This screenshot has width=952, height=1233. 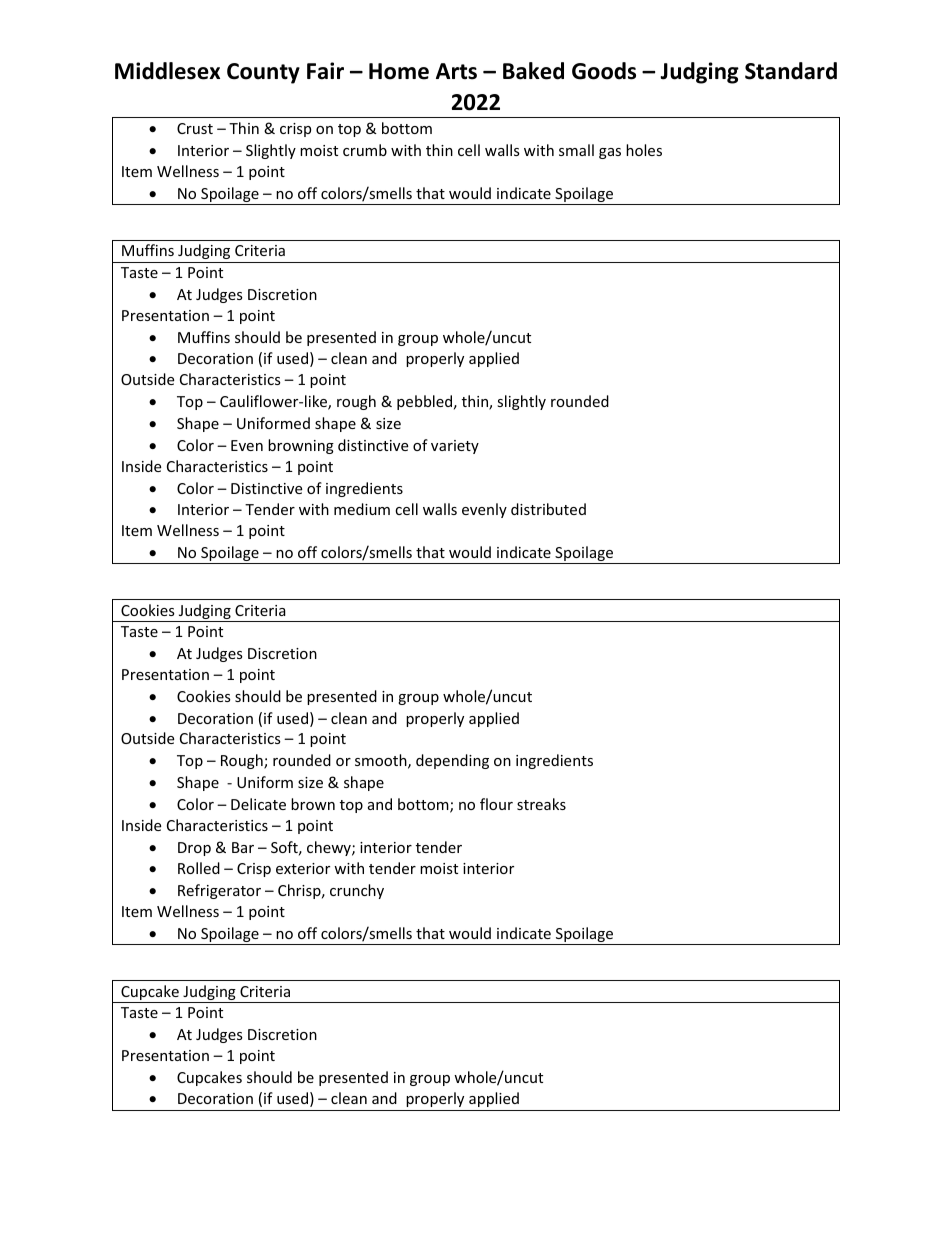 What do you see at coordinates (357, 891) in the screenshot?
I see `crunchy` at bounding box center [357, 891].
